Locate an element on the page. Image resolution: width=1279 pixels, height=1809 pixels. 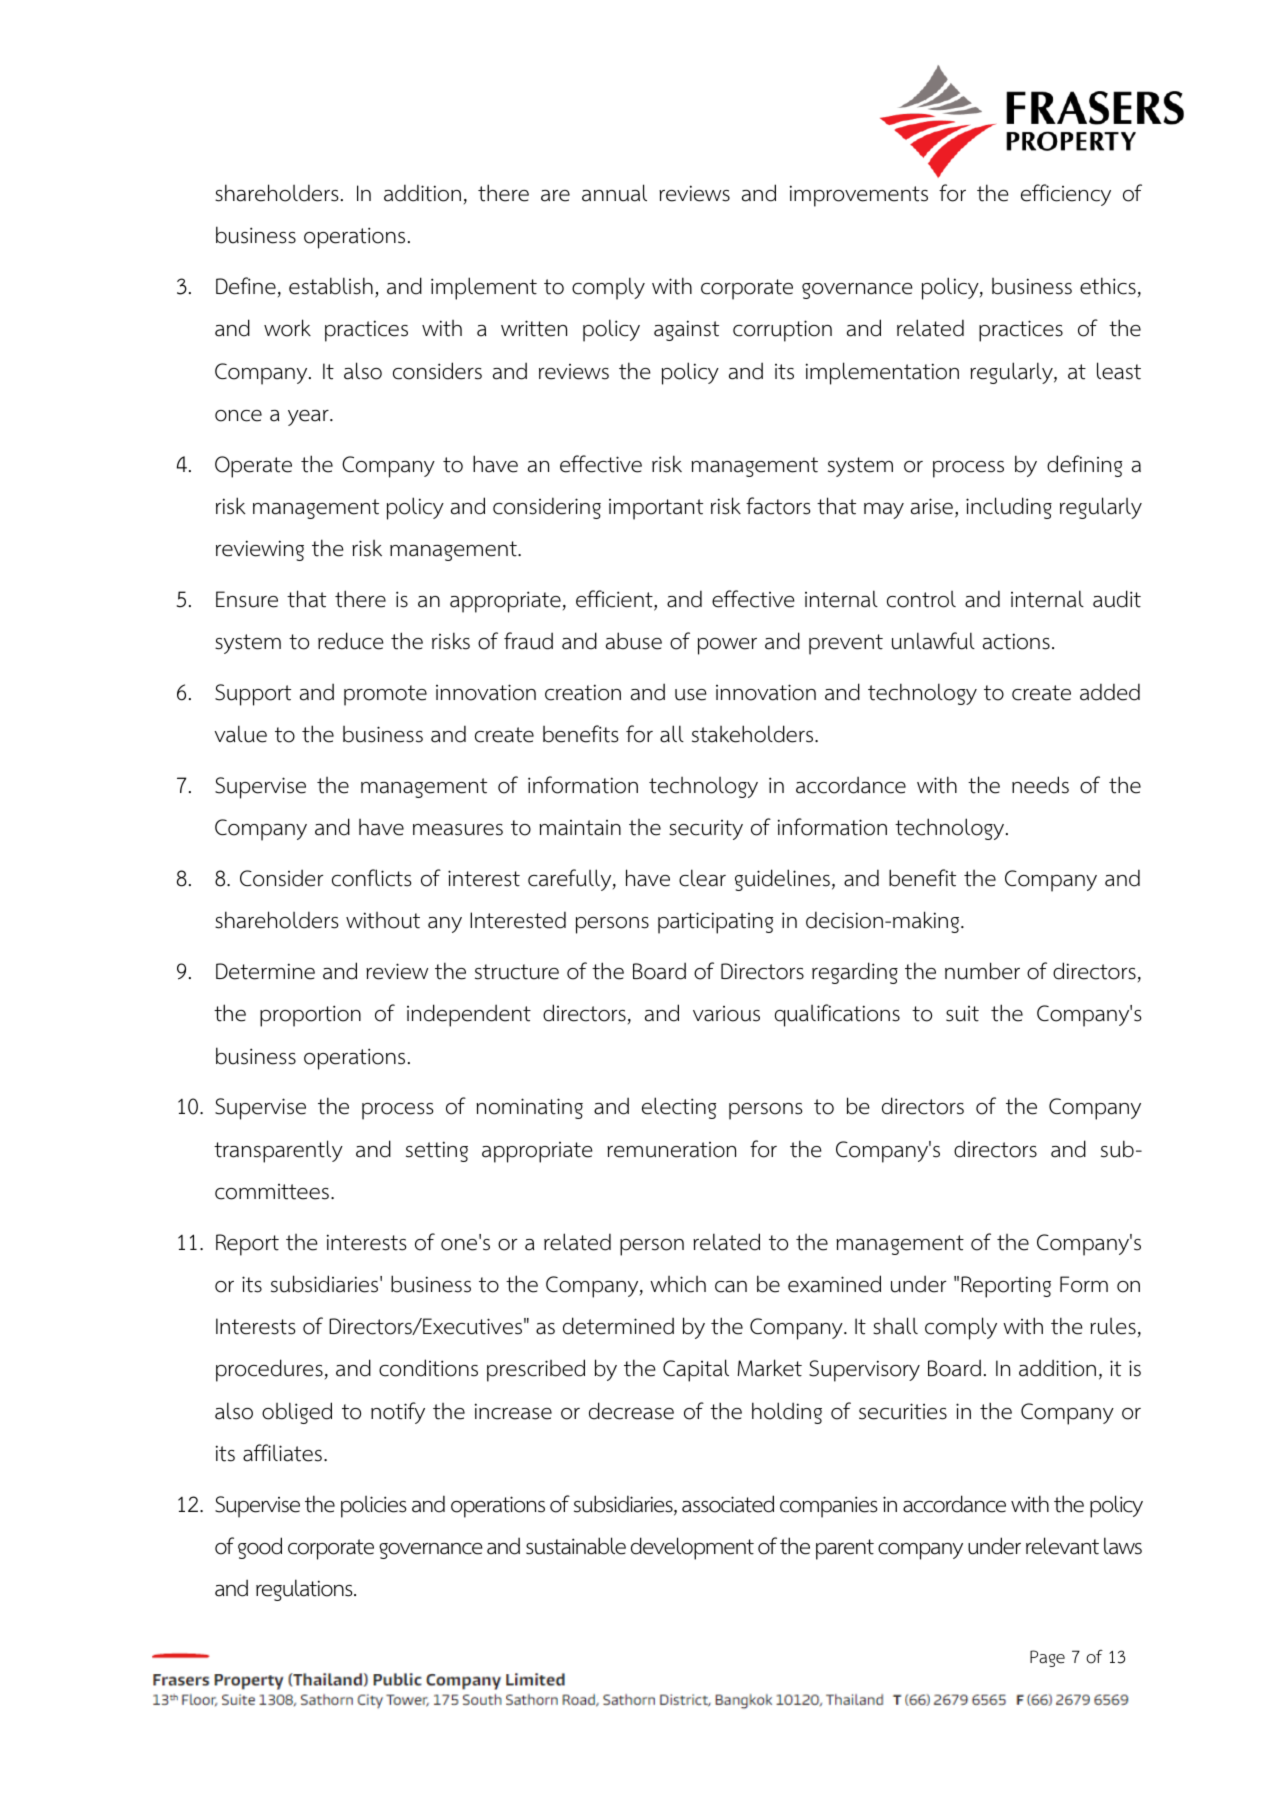
establish is located at coordinates (331, 286).
